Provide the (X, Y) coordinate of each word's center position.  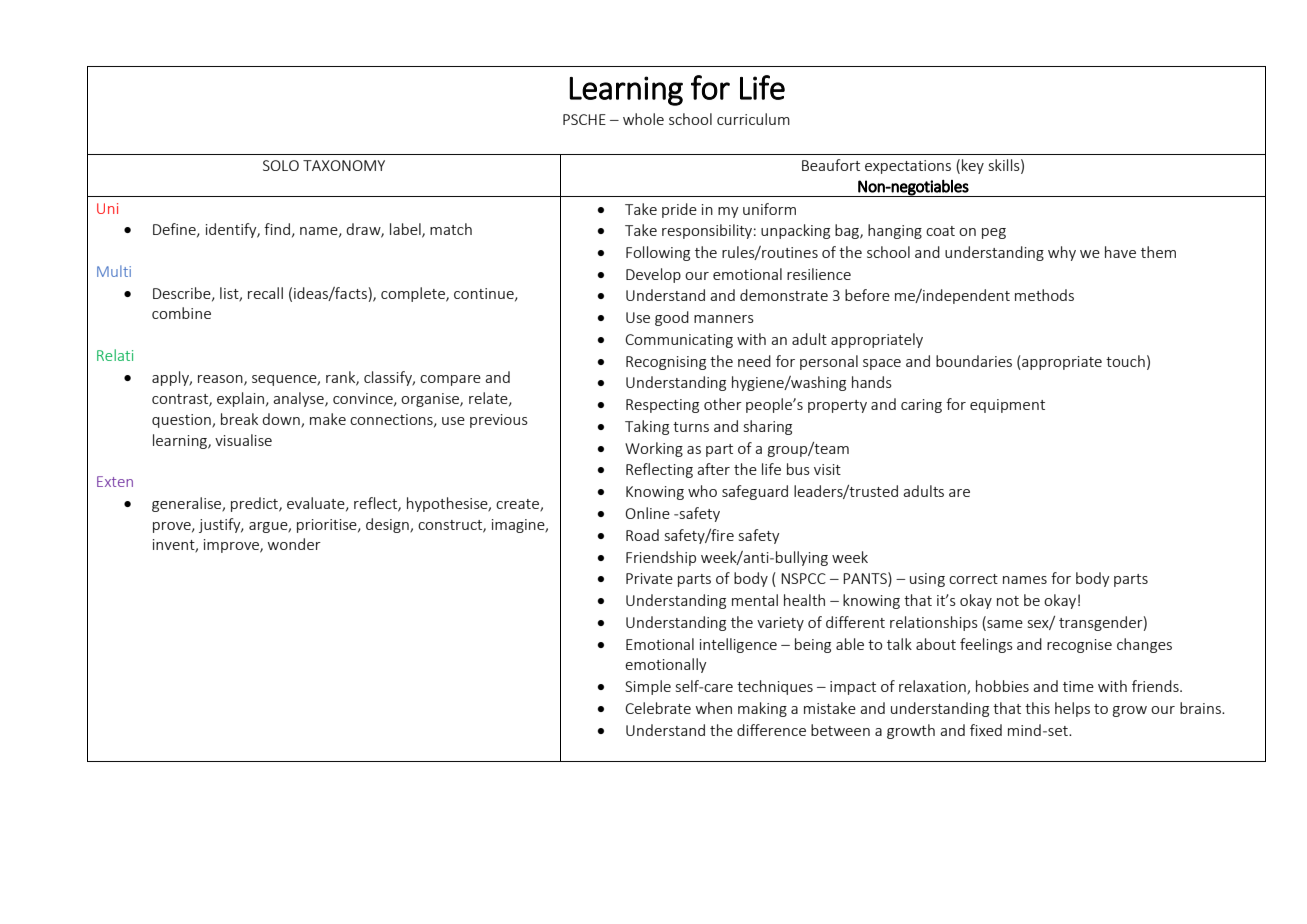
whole (643, 119)
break (239, 419)
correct (973, 579)
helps (1072, 709)
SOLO (281, 165)
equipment (1007, 406)
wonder (294, 544)
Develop (653, 275)
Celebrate (658, 708)
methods (1044, 295)
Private (649, 578)
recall (265, 293)
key (973, 166)
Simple (648, 687)
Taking (647, 427)
